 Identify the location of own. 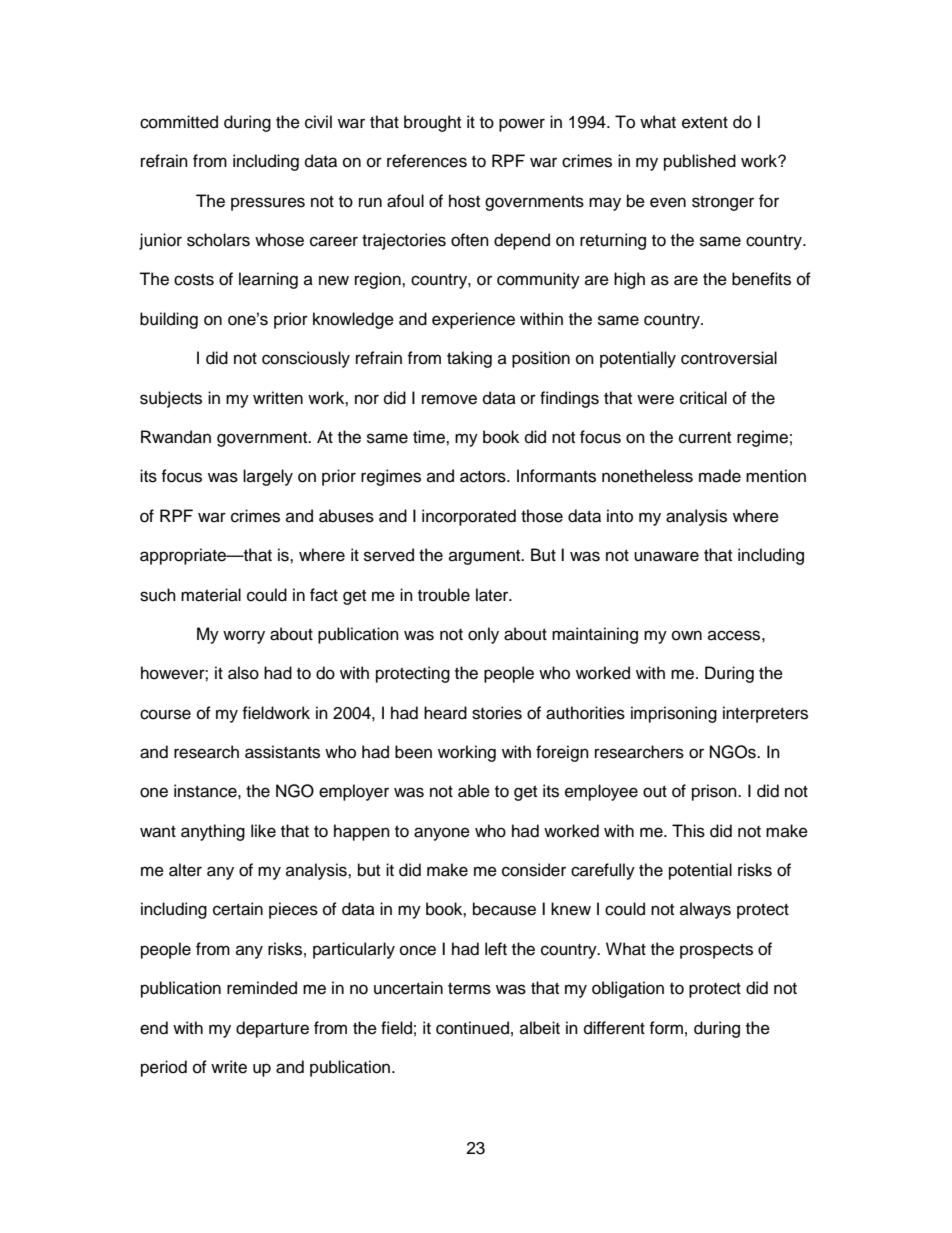
(687, 635).
